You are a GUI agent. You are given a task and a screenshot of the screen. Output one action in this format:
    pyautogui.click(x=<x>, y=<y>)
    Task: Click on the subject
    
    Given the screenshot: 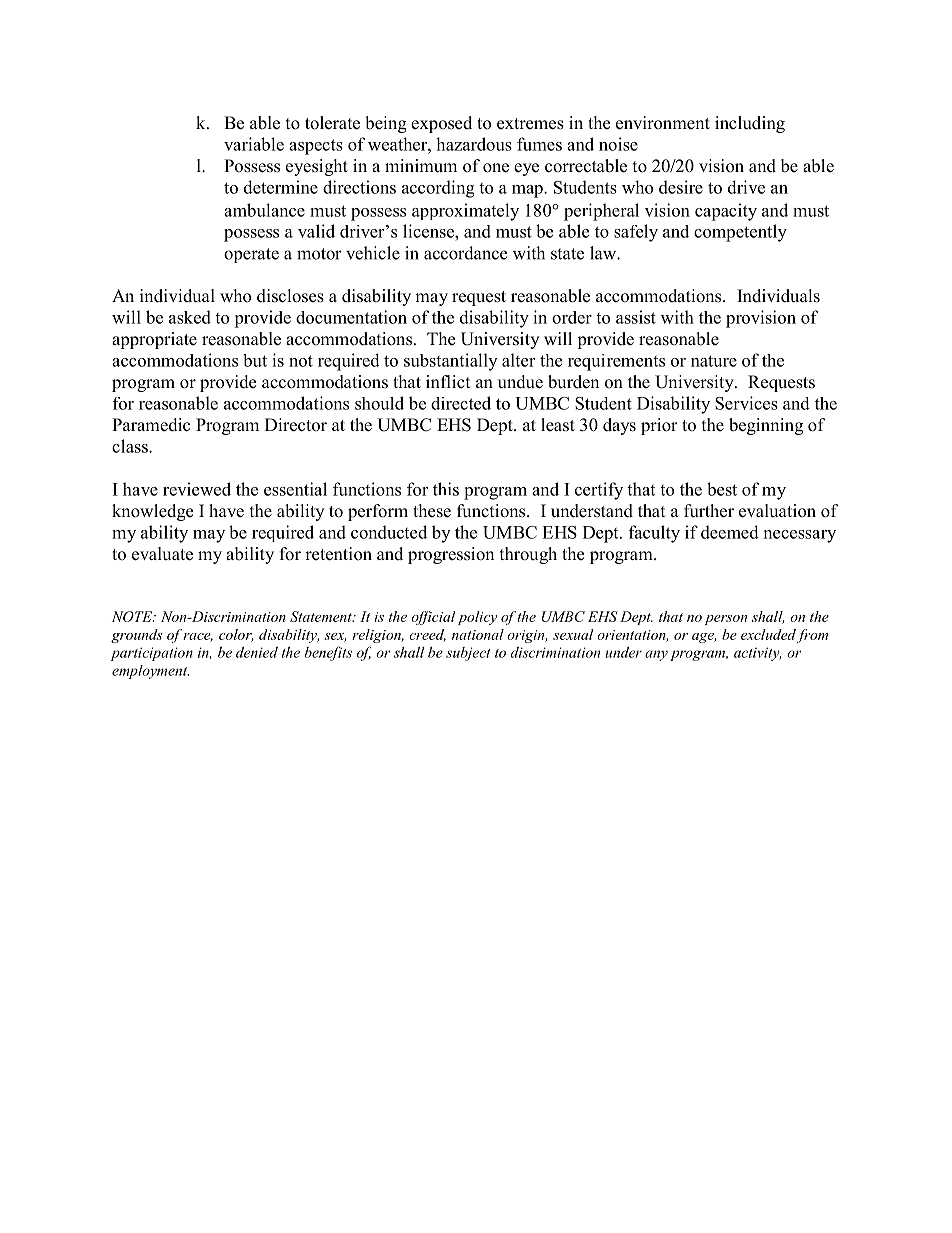 What is the action you would take?
    pyautogui.click(x=468, y=654)
